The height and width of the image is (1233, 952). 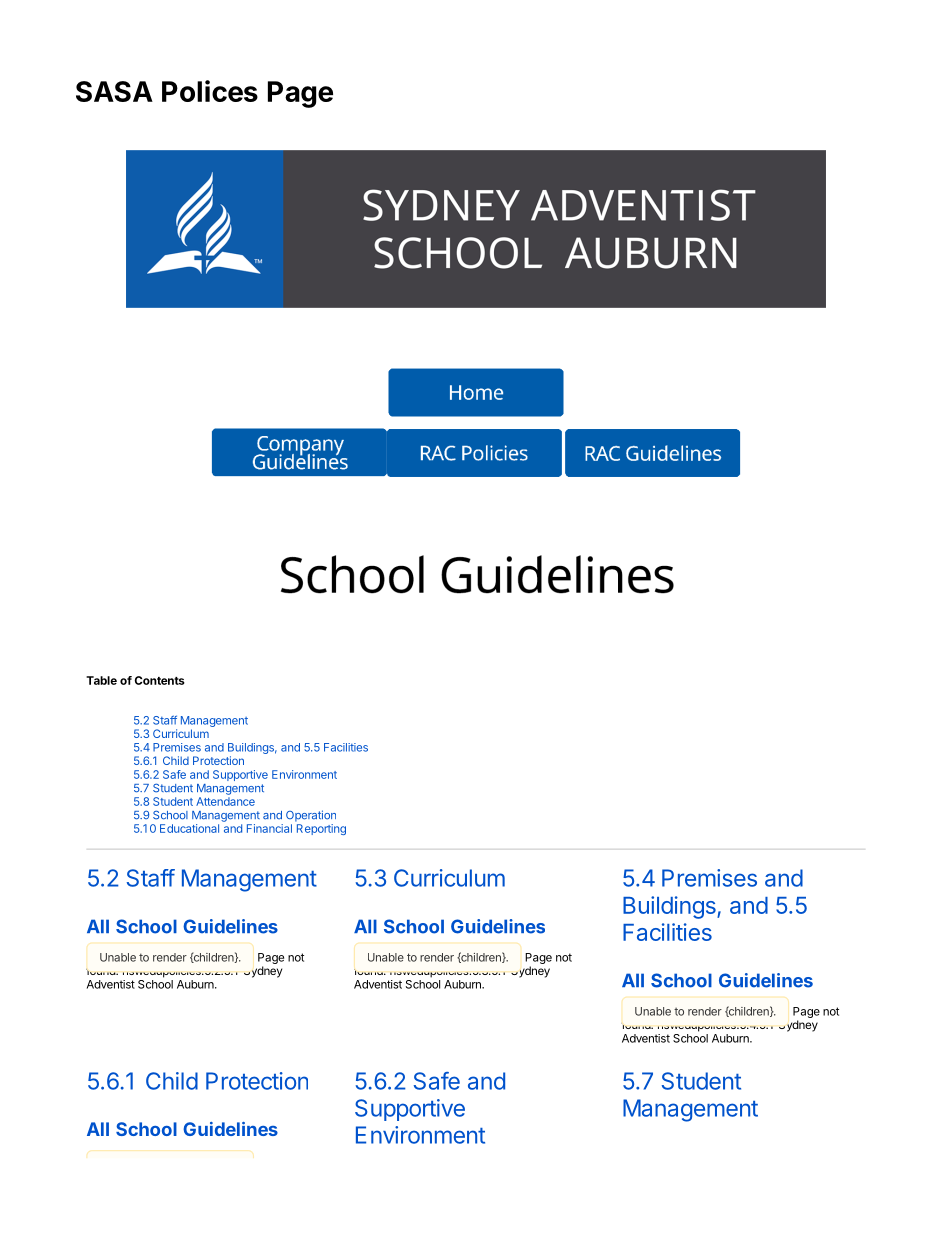 What do you see at coordinates (210, 91) in the image?
I see `Polices` at bounding box center [210, 91].
